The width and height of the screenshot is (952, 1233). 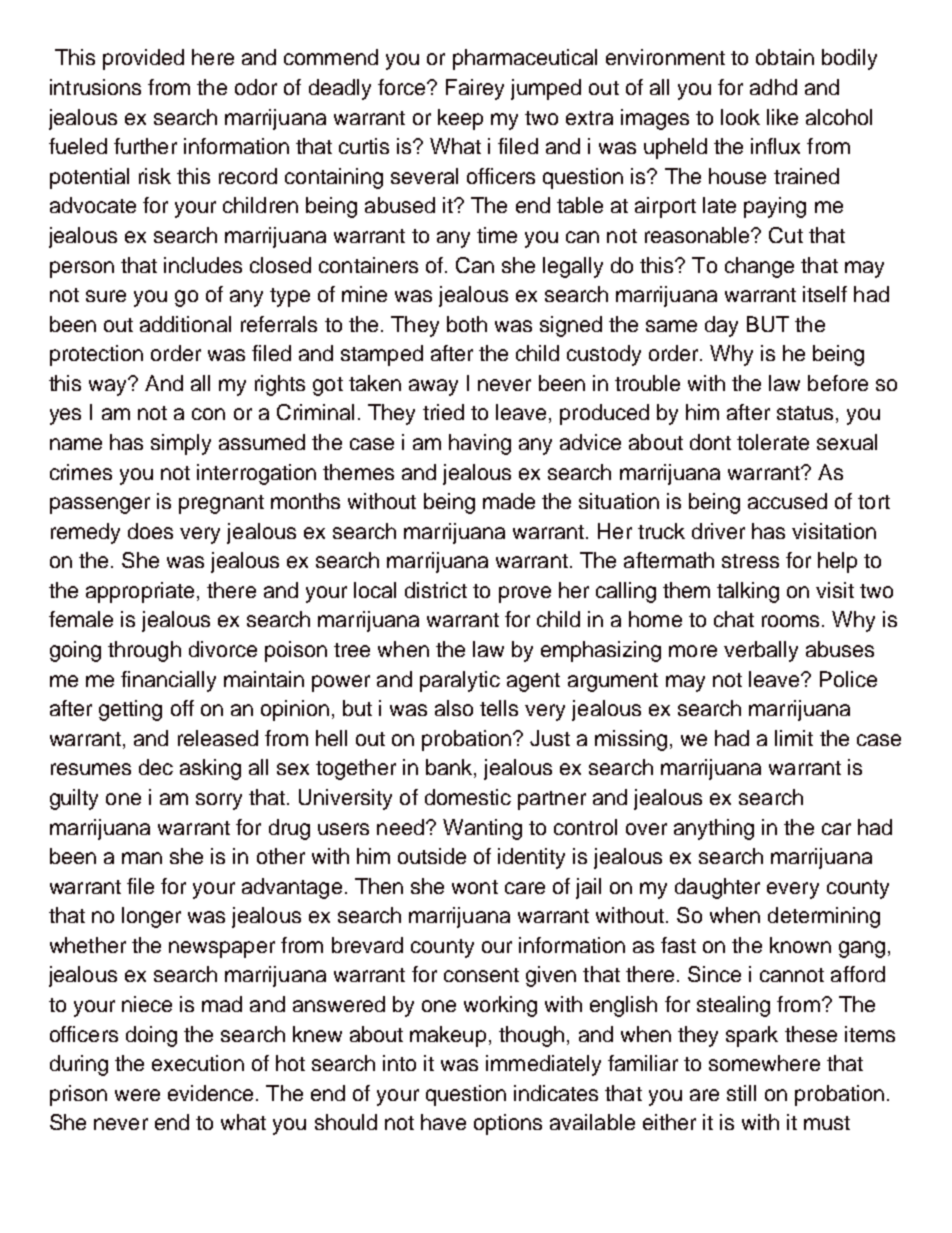 I want to click on limit, so click(x=794, y=738).
